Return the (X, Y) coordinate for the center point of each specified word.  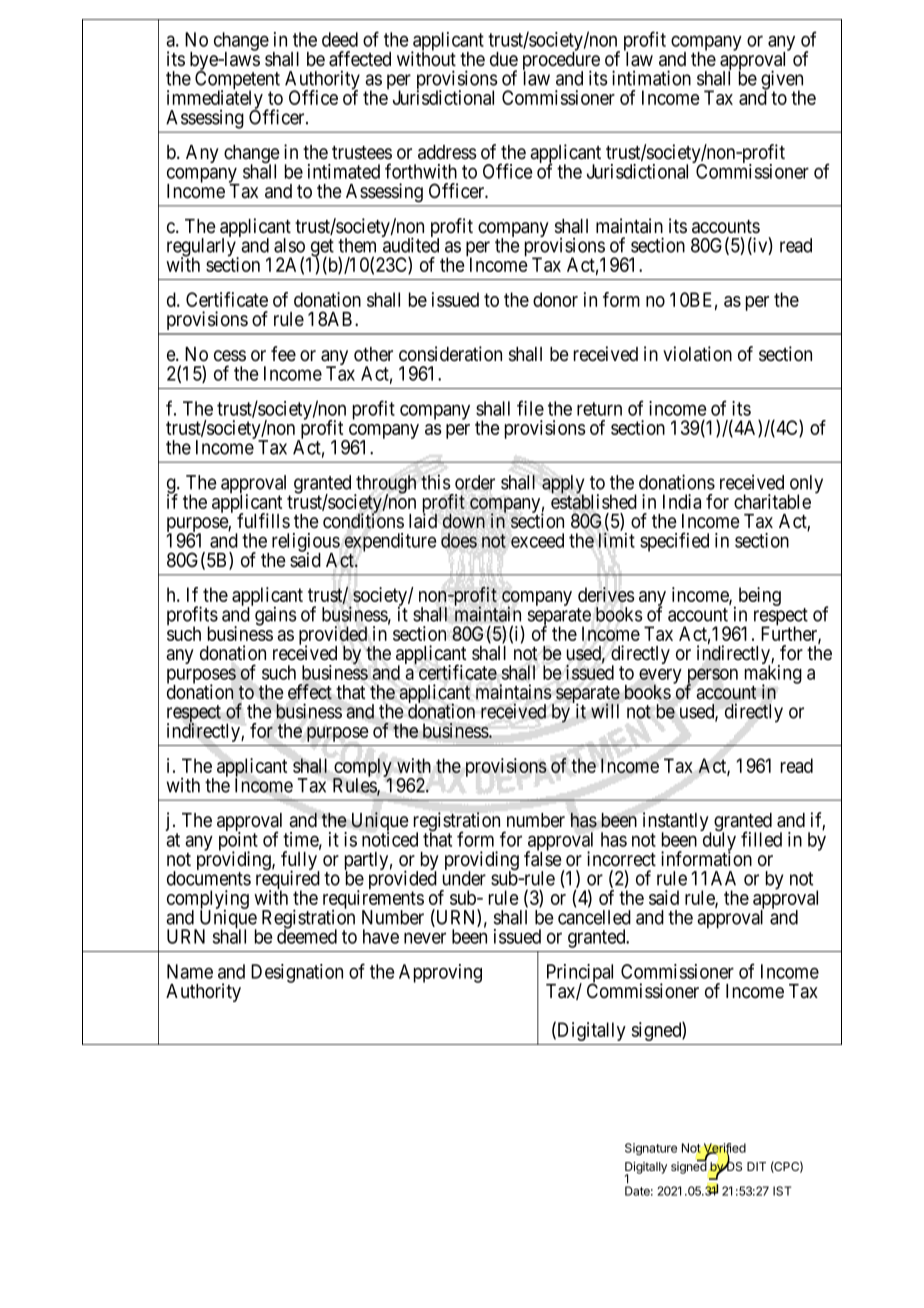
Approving (440, 973)
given (782, 81)
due (504, 59)
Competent (237, 81)
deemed (307, 936)
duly (719, 842)
